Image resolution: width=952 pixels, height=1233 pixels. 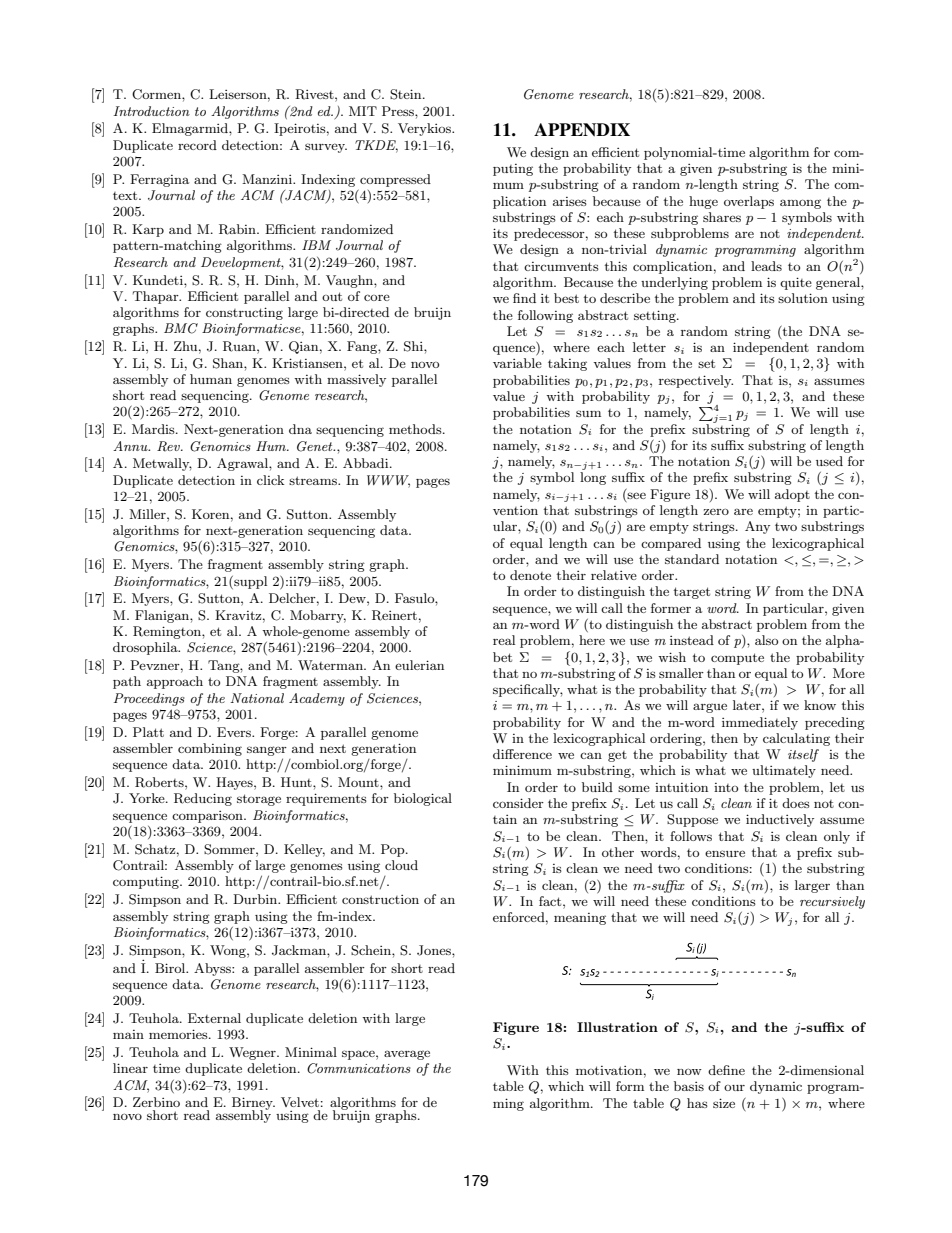 I want to click on WWW, so click(x=388, y=481).
